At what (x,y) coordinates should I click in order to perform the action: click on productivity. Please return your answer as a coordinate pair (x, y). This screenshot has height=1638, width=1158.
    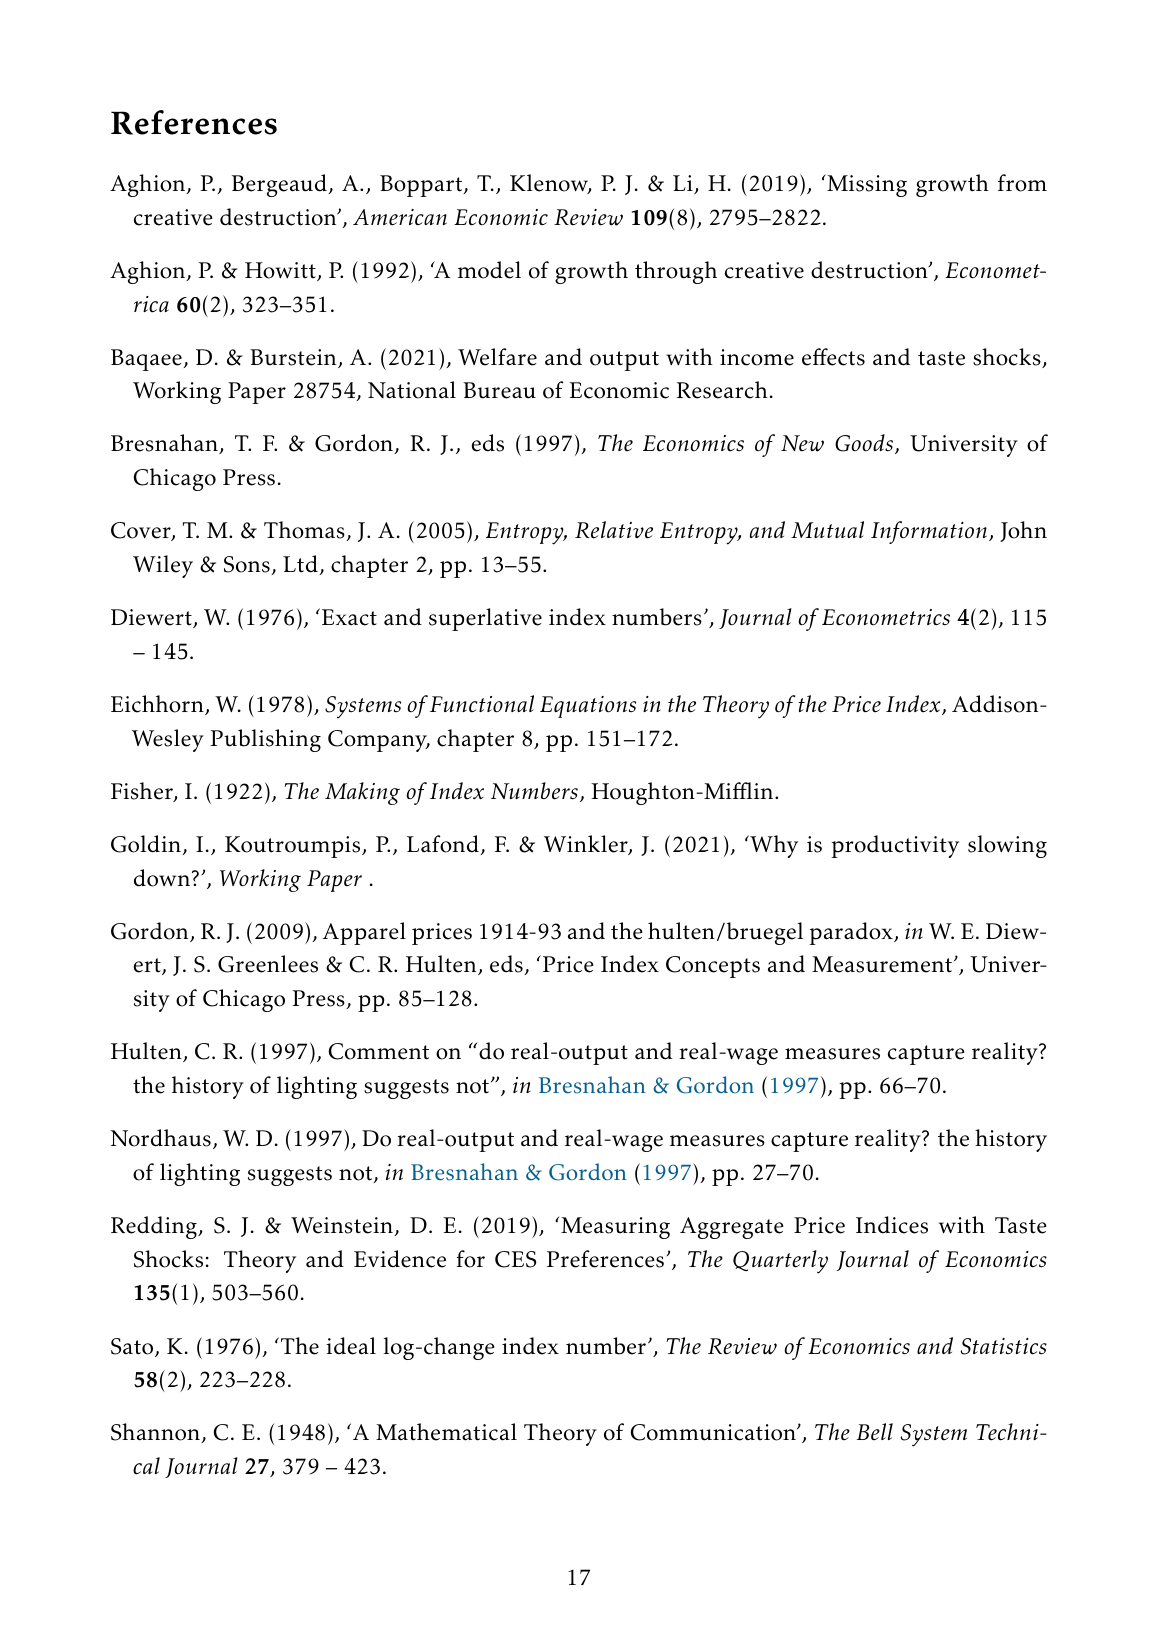
    Looking at the image, I should click on (895, 846).
